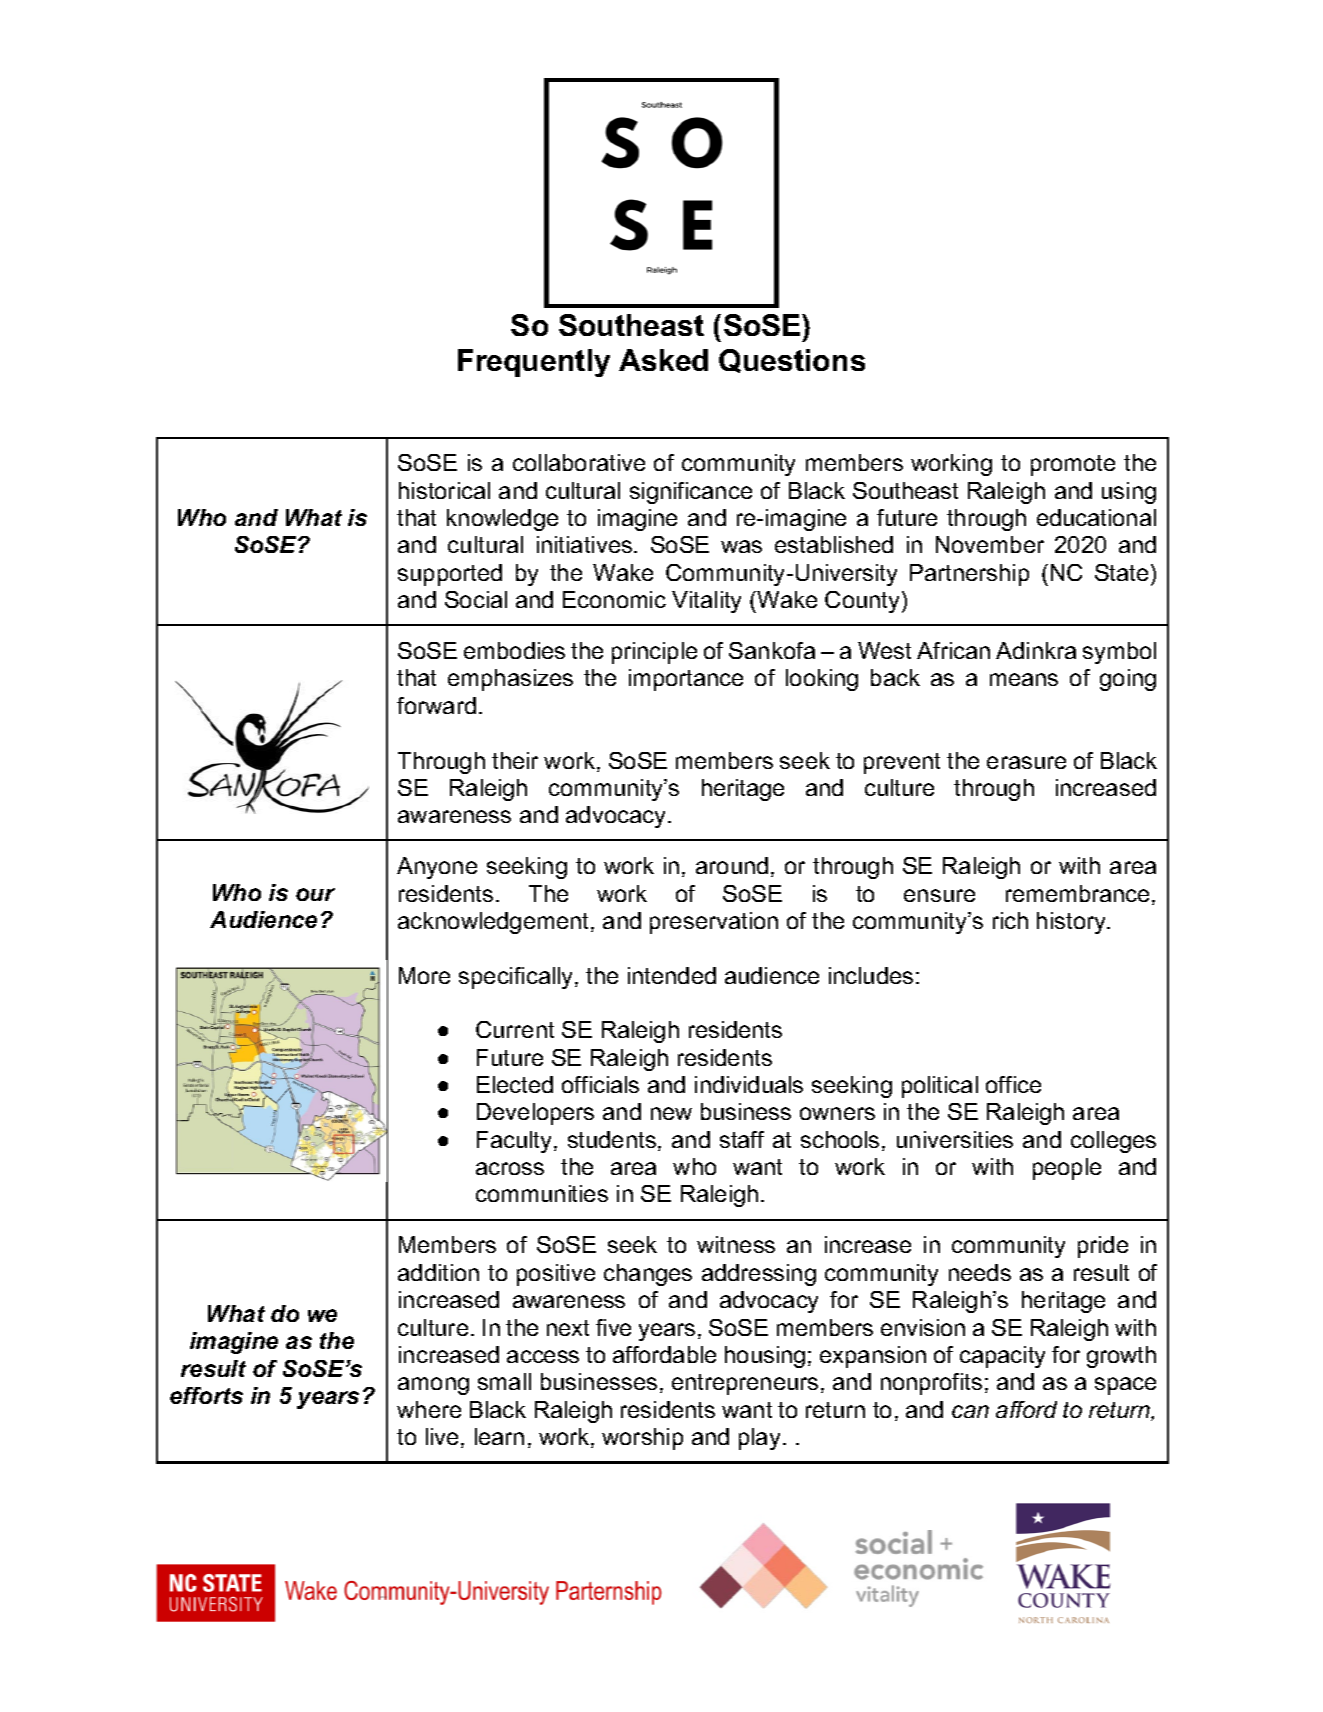  Describe the element at coordinates (450, 575) in the screenshot. I see `supported` at that location.
